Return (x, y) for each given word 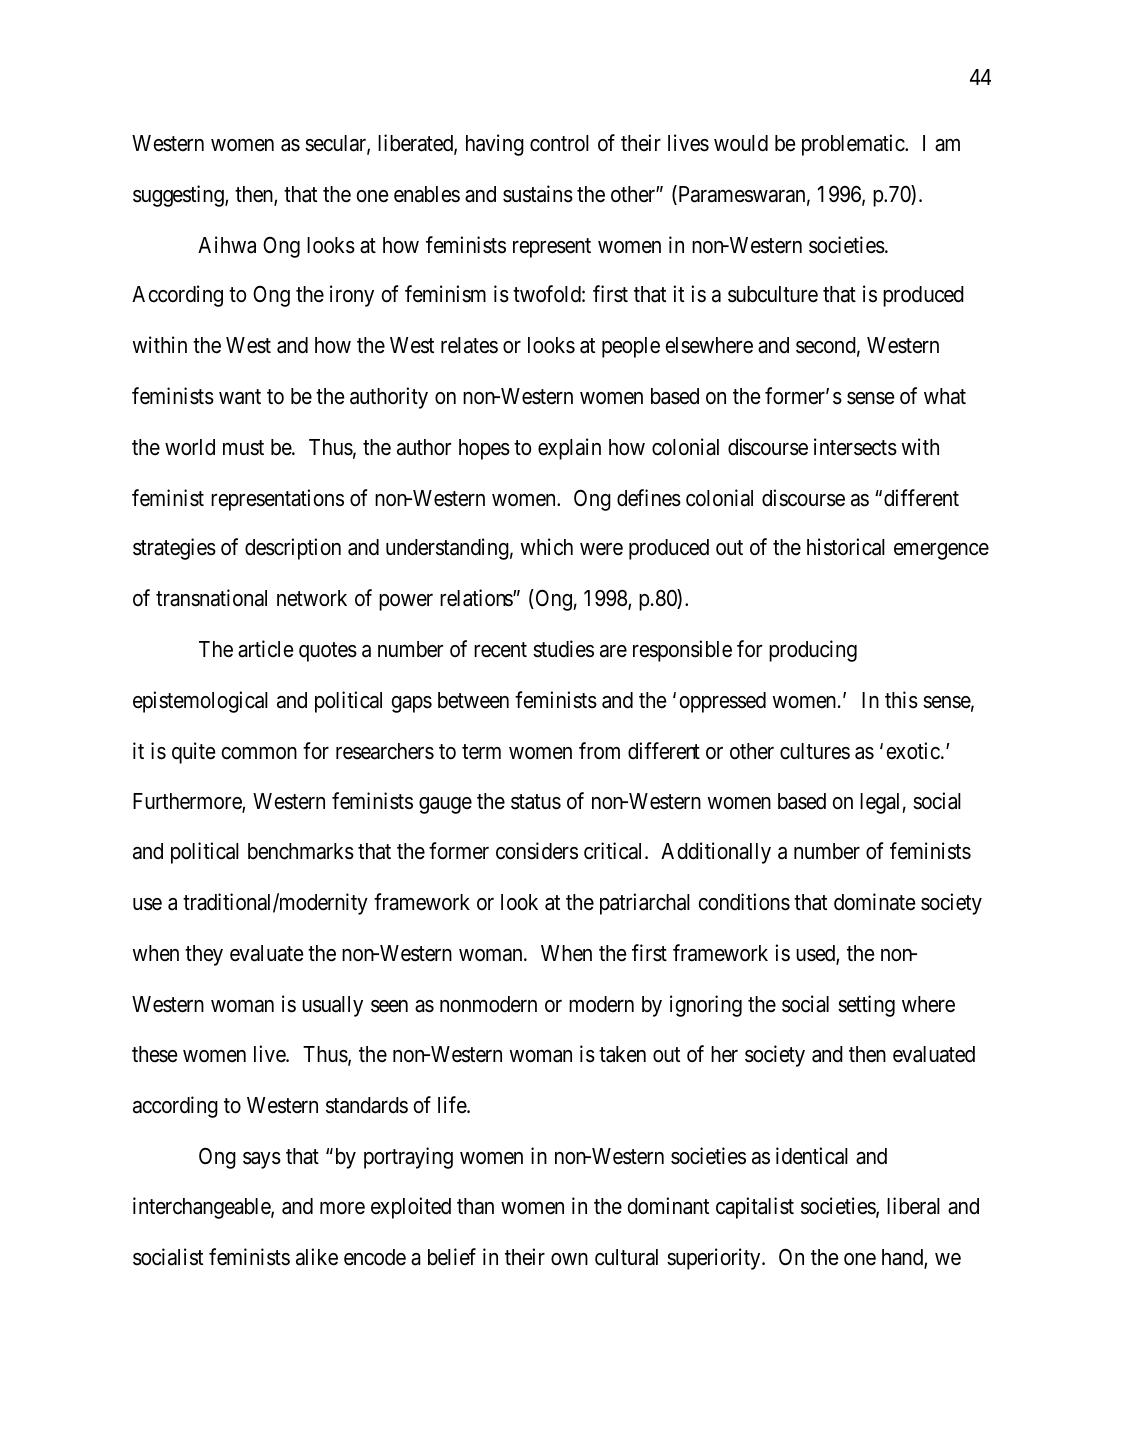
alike (317, 1257)
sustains (538, 194)
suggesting (179, 196)
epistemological (200, 702)
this (901, 700)
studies (563, 649)
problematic (854, 145)
